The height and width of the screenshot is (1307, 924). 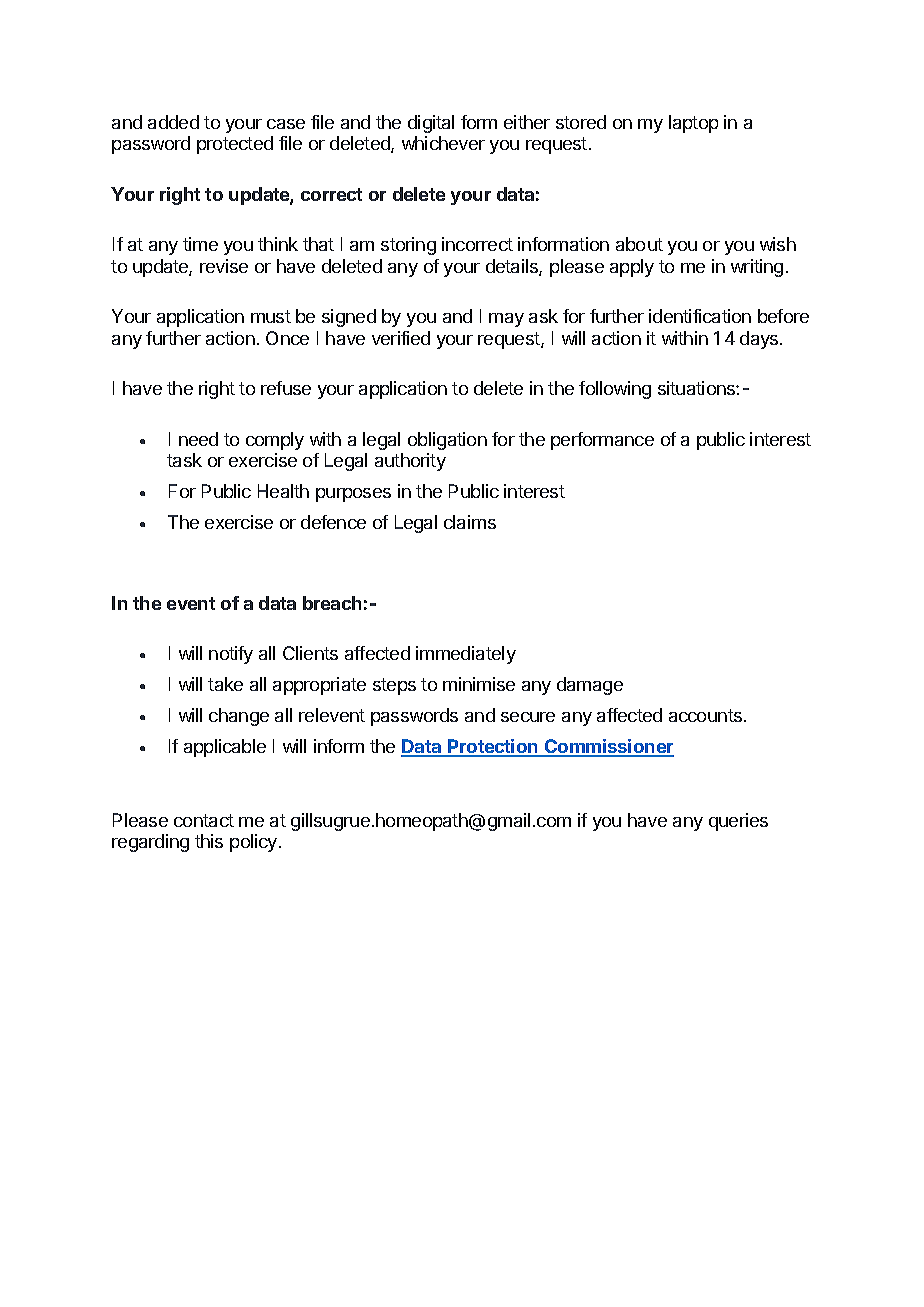 I want to click on task, so click(x=184, y=460).
